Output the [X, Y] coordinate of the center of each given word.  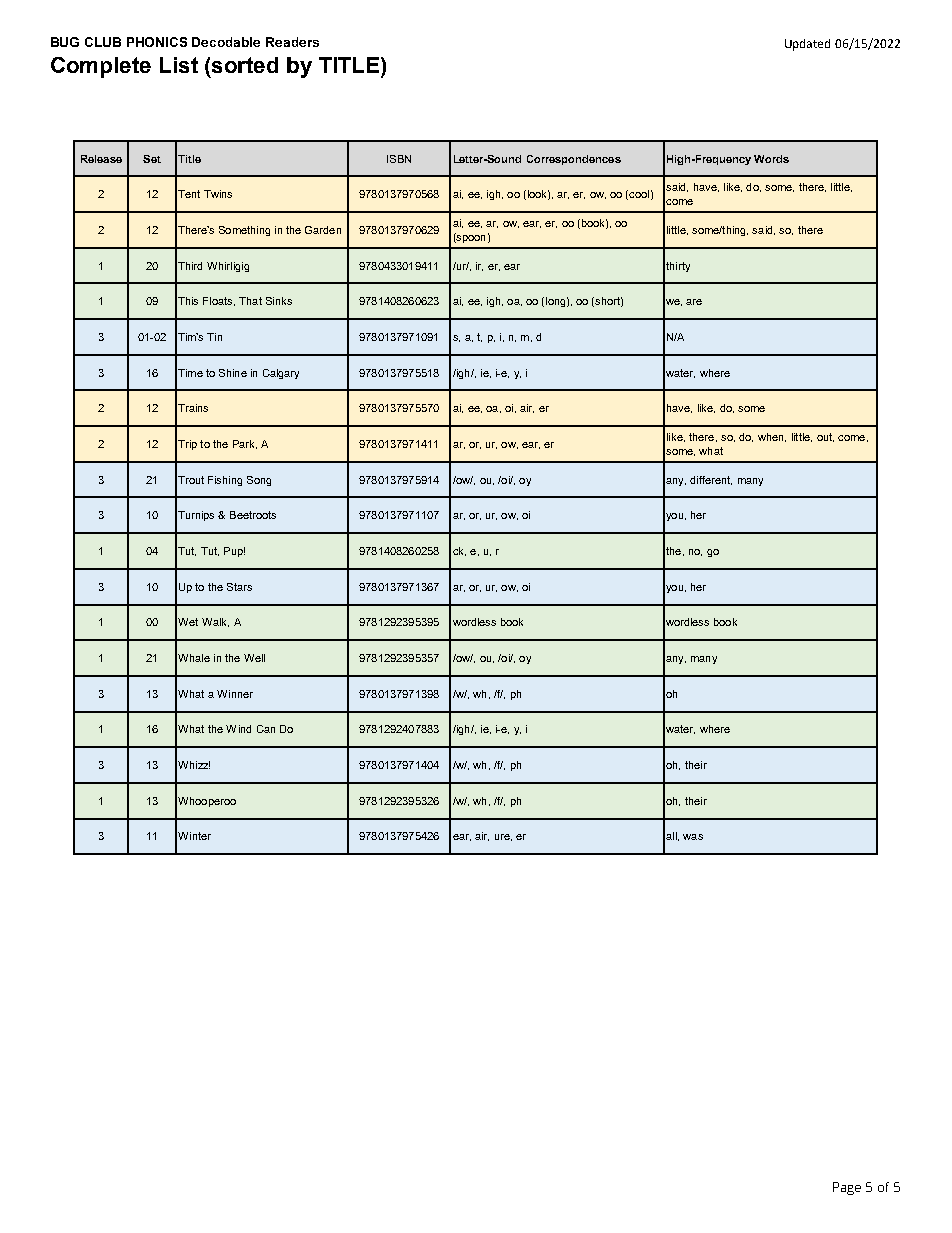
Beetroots [253, 515]
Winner [235, 694]
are [694, 302]
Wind [238, 729]
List [179, 65]
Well [254, 658]
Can [266, 729]
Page [847, 1188]
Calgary [281, 374]
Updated [807, 45]
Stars [239, 587]
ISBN [399, 159]
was [693, 837]
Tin [214, 337]
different [711, 480]
